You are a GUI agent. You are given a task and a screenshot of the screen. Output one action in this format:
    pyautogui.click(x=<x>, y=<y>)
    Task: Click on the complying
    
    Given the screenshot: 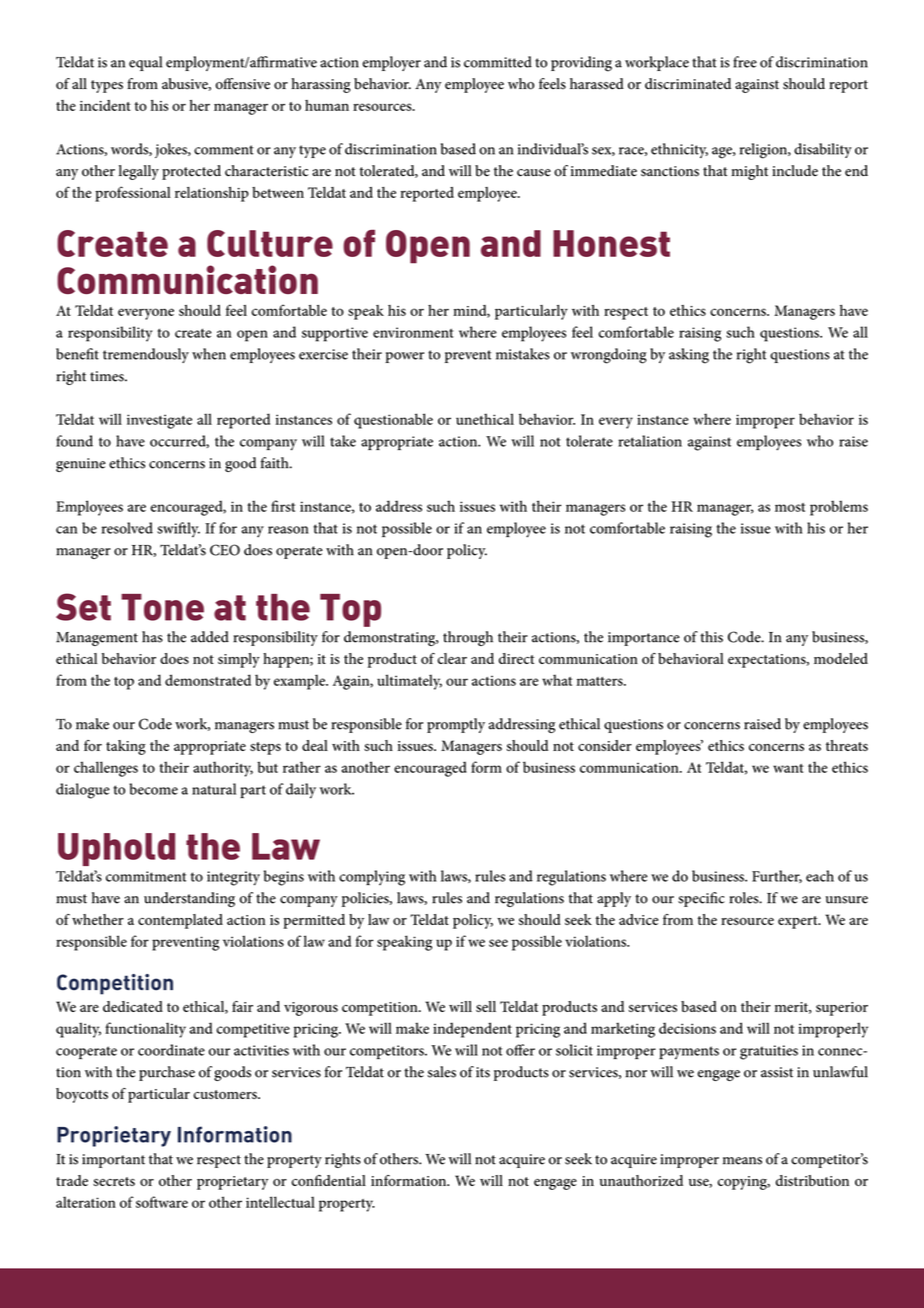 What is the action you would take?
    pyautogui.click(x=372, y=878)
